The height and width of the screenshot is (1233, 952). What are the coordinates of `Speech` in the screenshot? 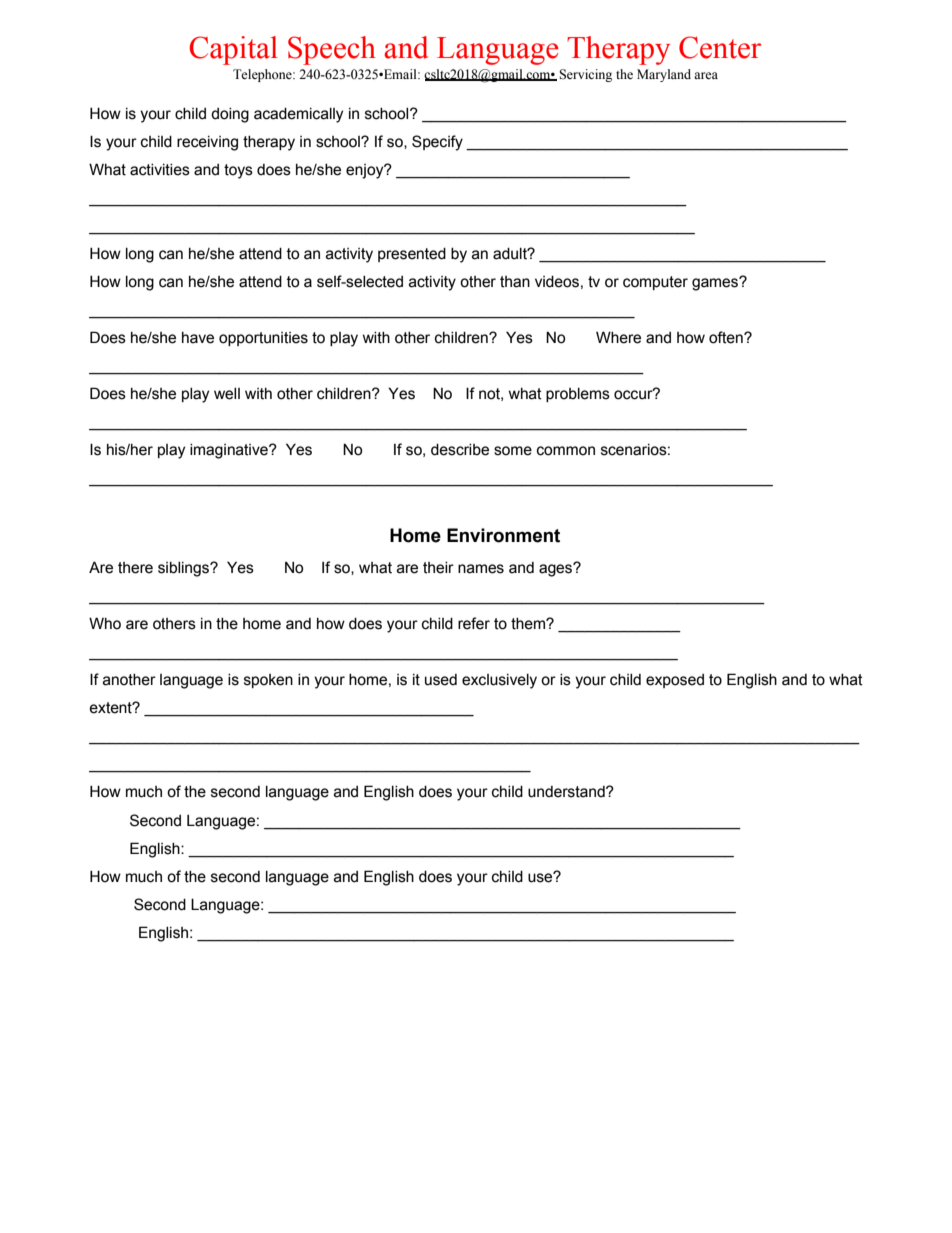 It's located at (332, 50).
